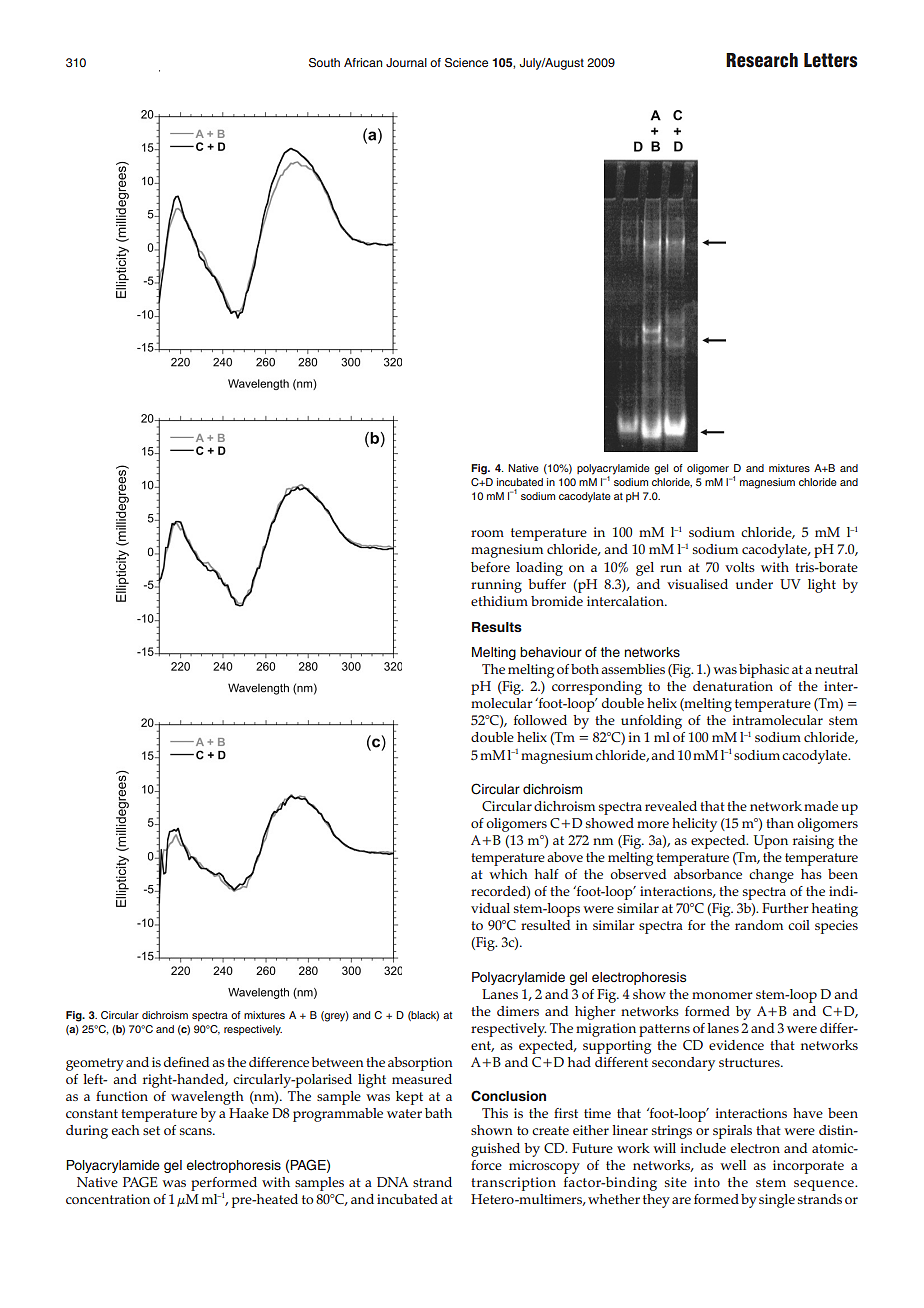  I want to click on which, so click(508, 874).
